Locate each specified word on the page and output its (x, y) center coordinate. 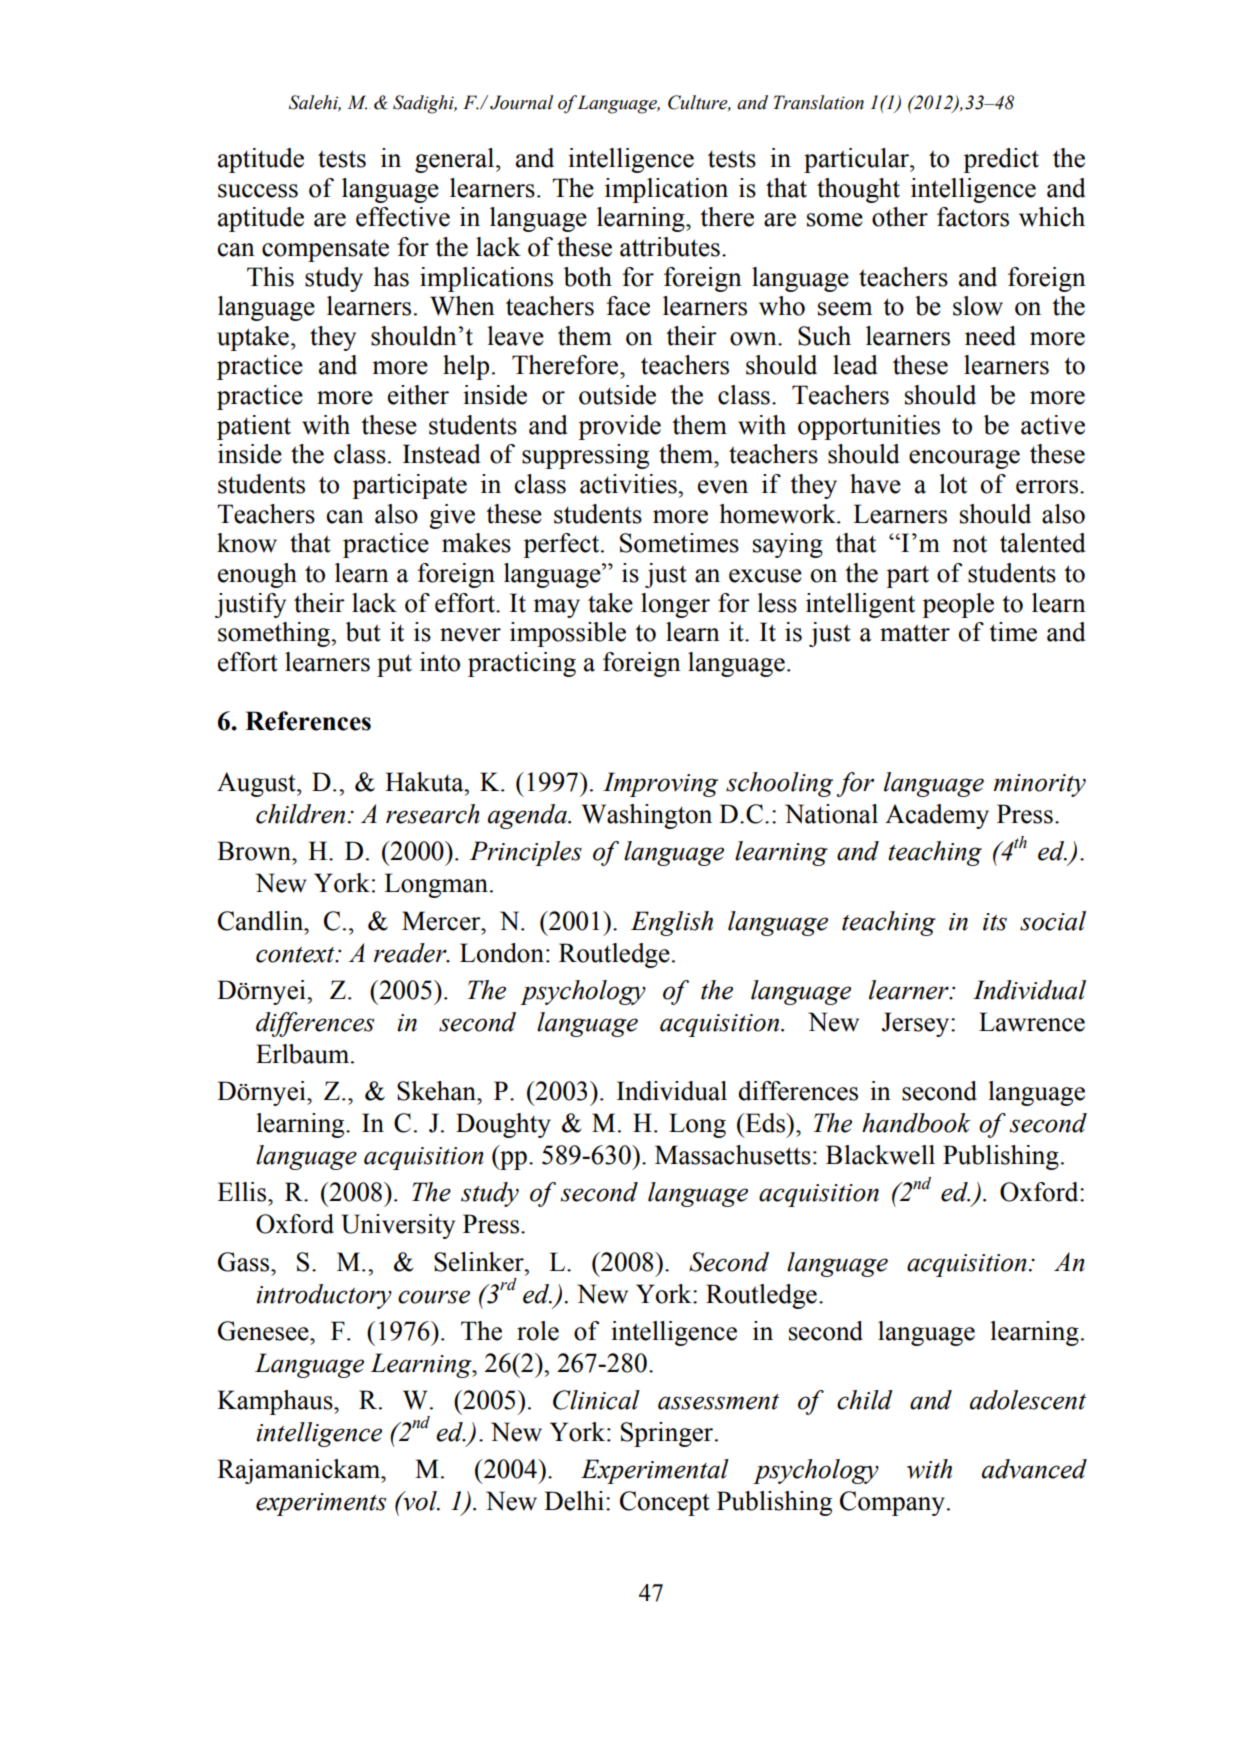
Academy (937, 816)
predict (1001, 160)
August (257, 784)
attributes (670, 247)
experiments (321, 1504)
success (258, 191)
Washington (647, 816)
